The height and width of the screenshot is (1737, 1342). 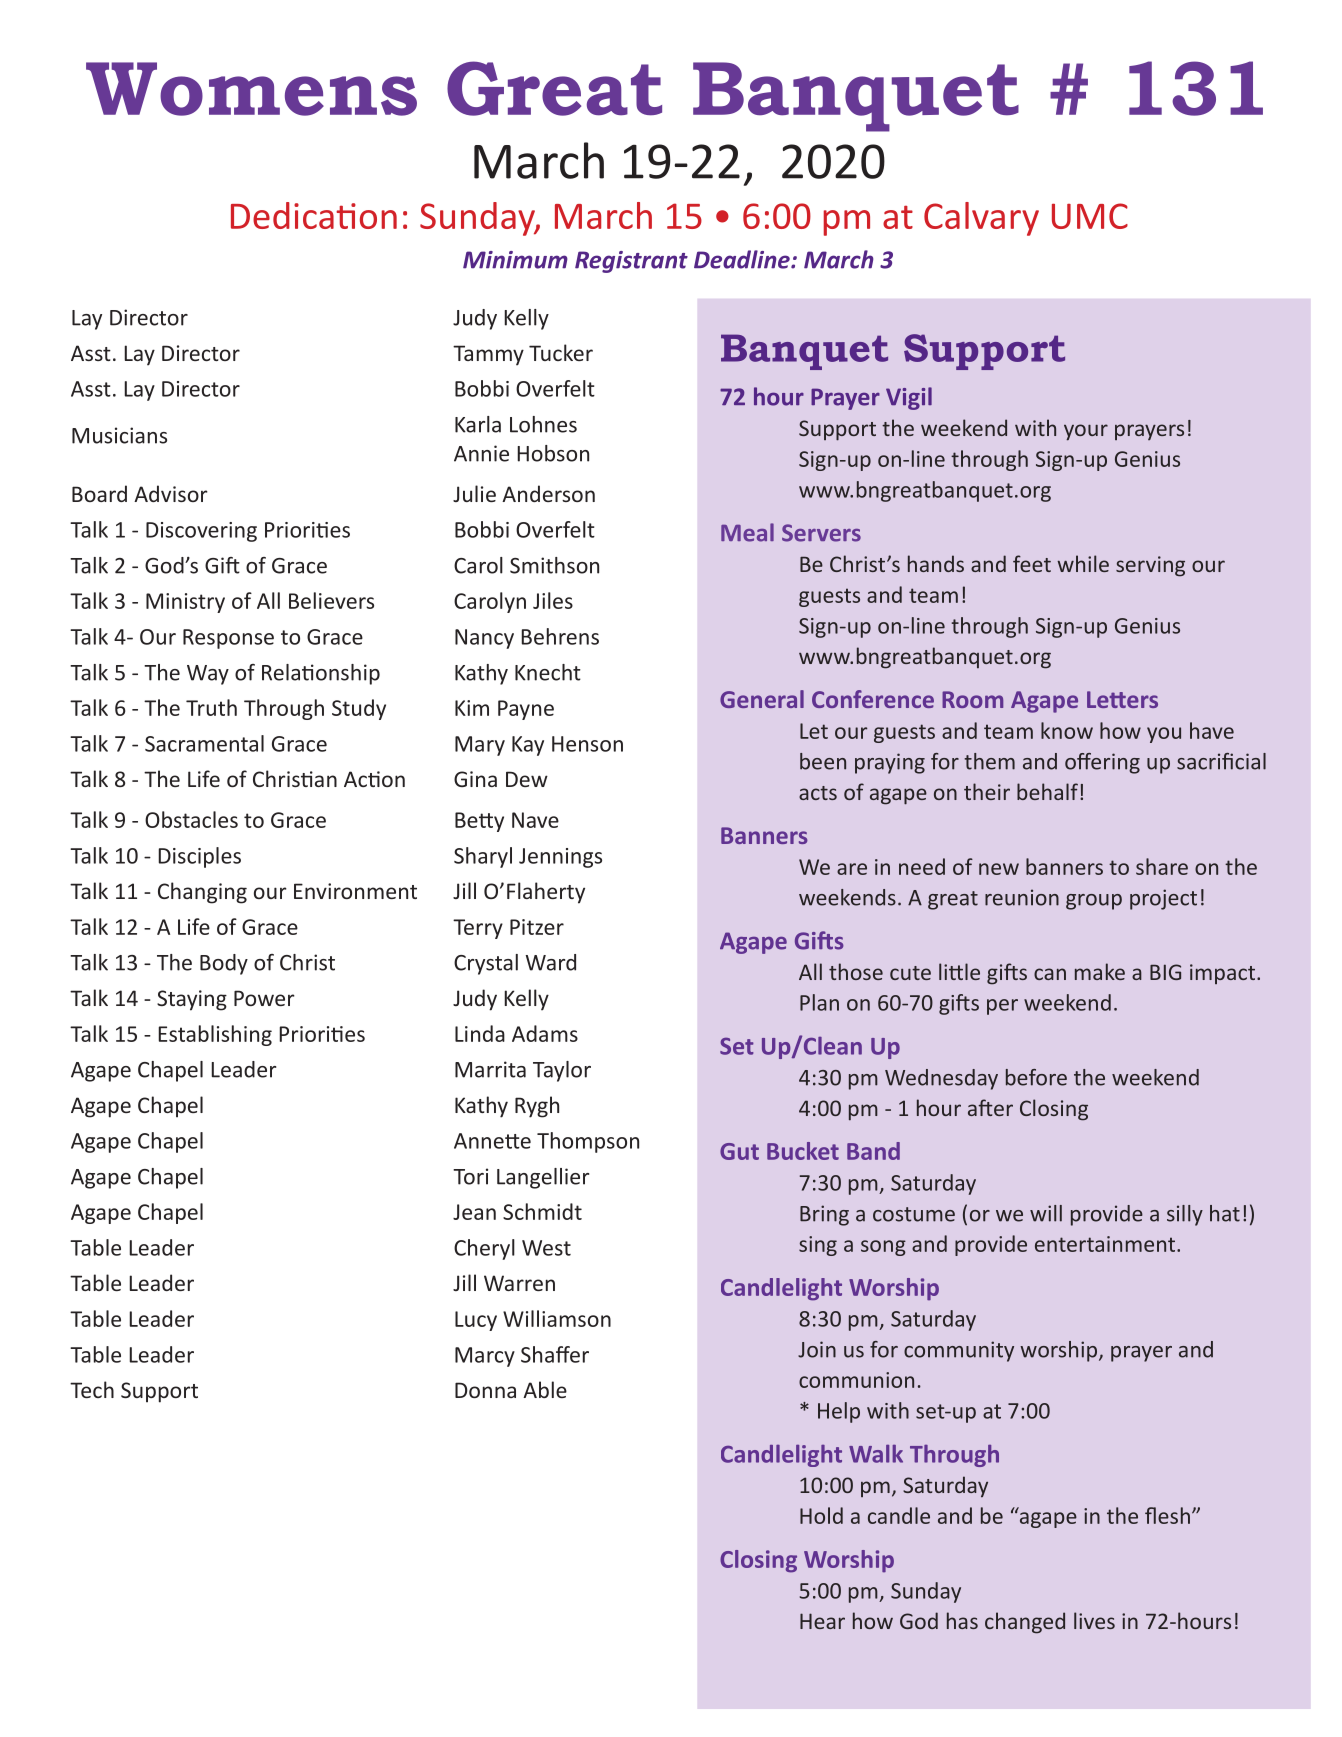 What do you see at coordinates (1090, 216) in the screenshot?
I see `UMC` at bounding box center [1090, 216].
